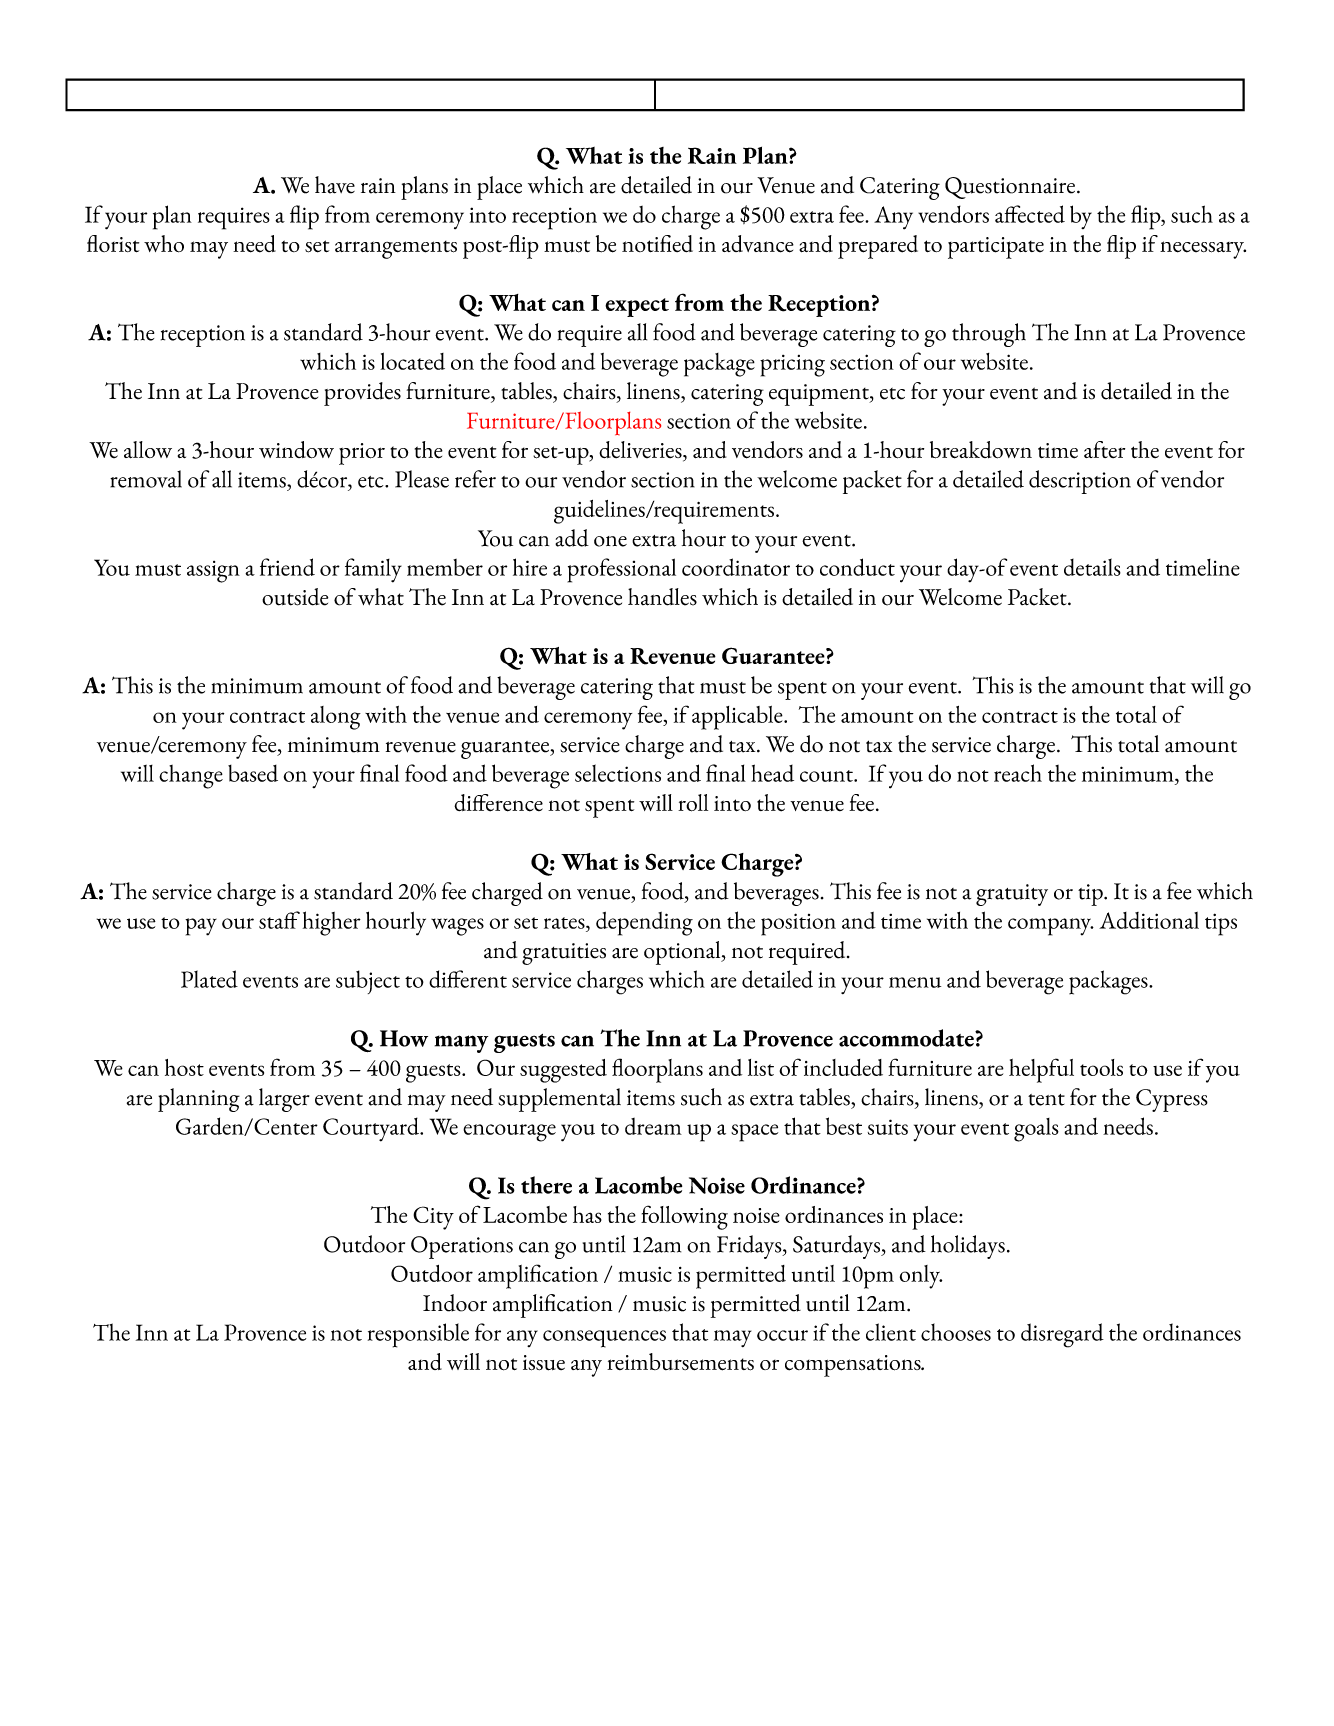 The width and height of the document is (1334, 1726). Describe the element at coordinates (680, 1362) in the document. I see `reimbursements` at that location.
